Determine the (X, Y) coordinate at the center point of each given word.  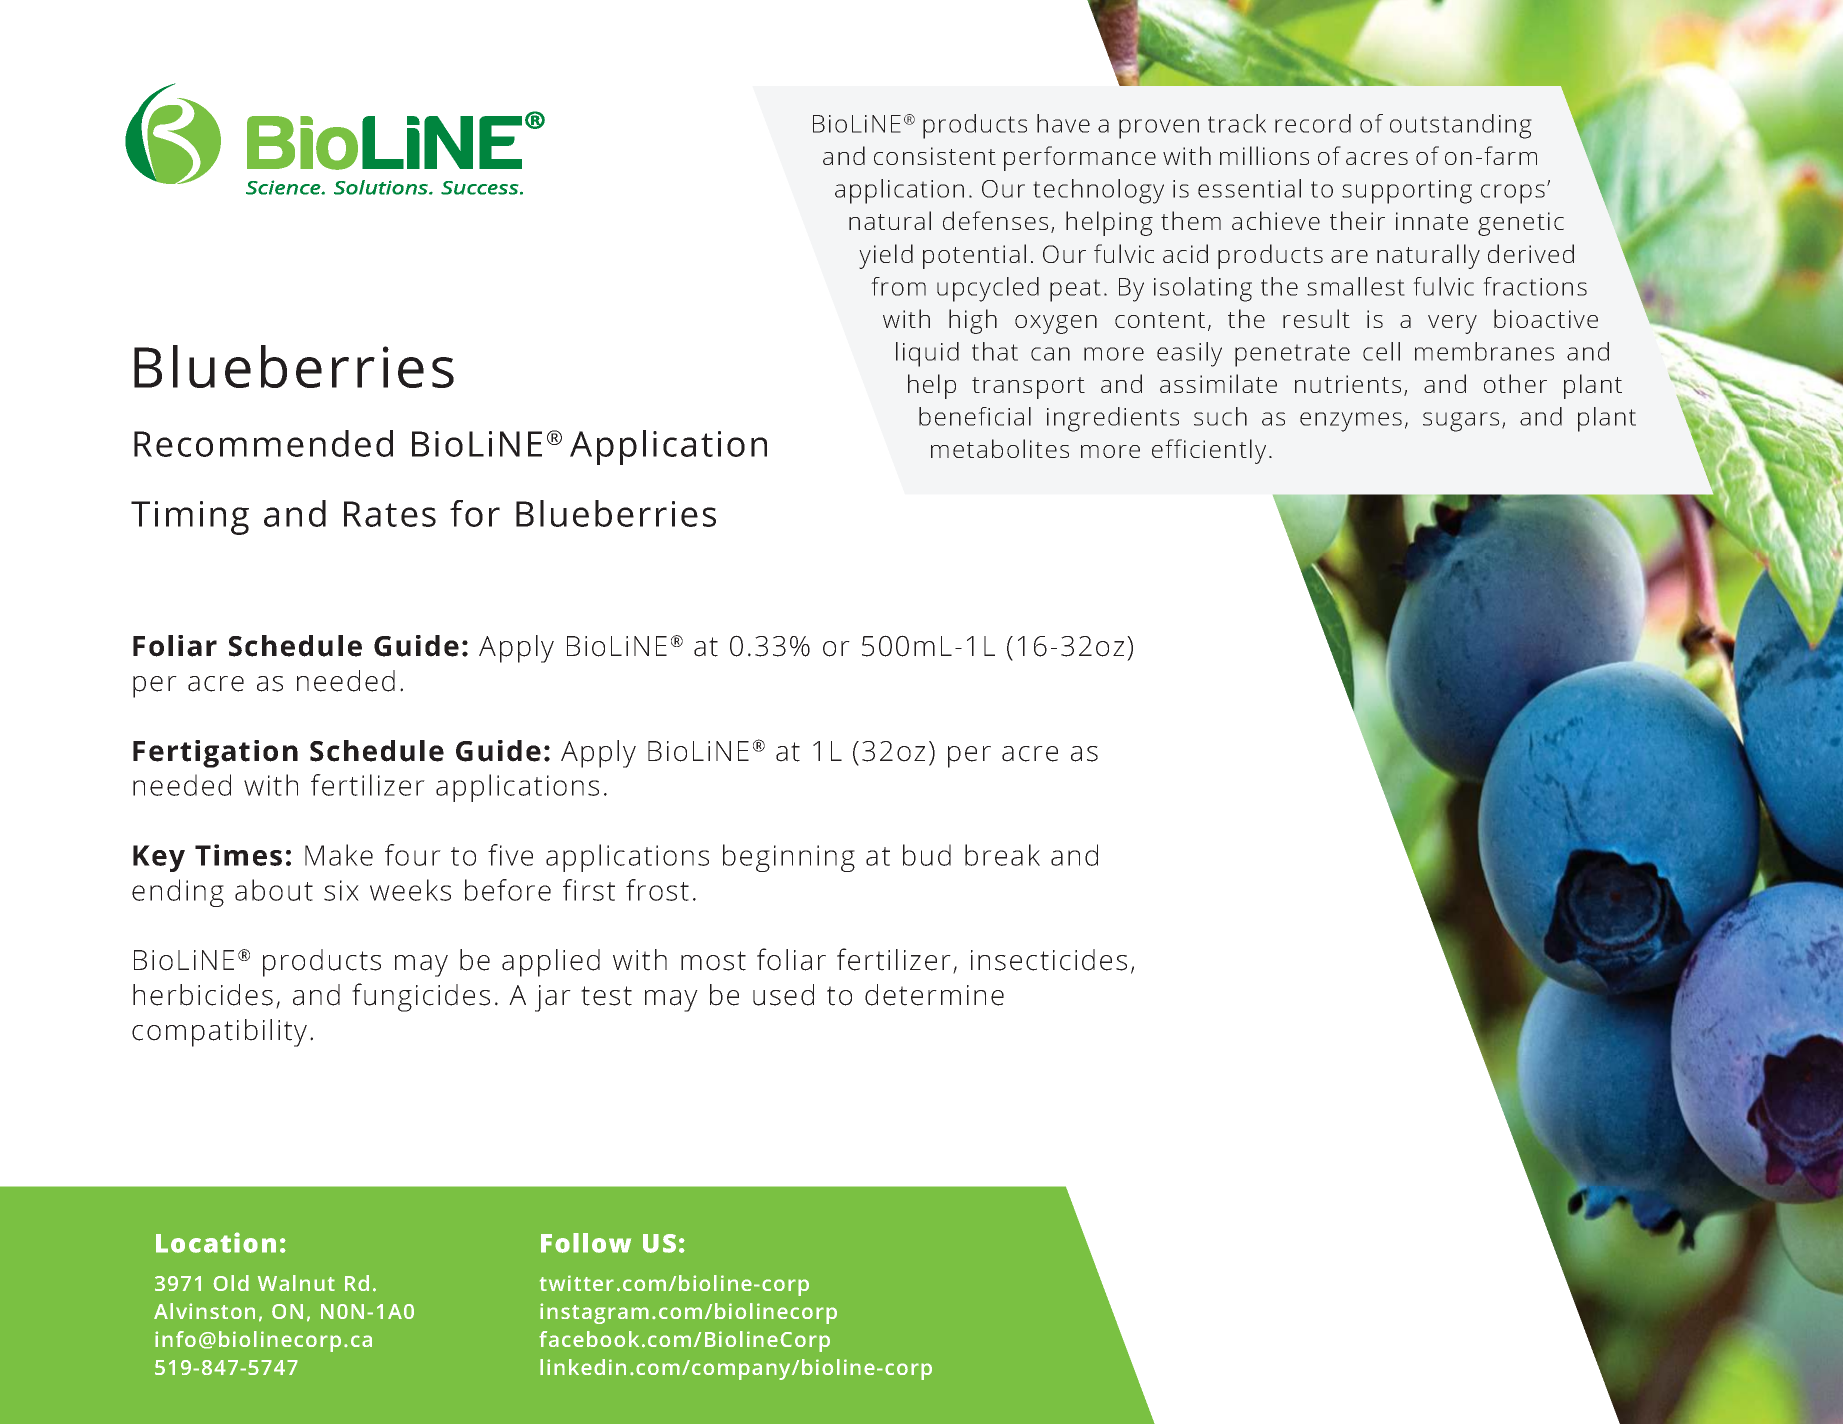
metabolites (1000, 448)
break (1002, 855)
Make (339, 855)
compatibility (219, 1033)
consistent (935, 156)
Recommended (263, 443)
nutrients (1348, 384)
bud (927, 855)
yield (886, 256)
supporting (1407, 192)
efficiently (1209, 451)
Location (216, 1242)
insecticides (1049, 960)
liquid (927, 354)
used (783, 995)
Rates (390, 514)
